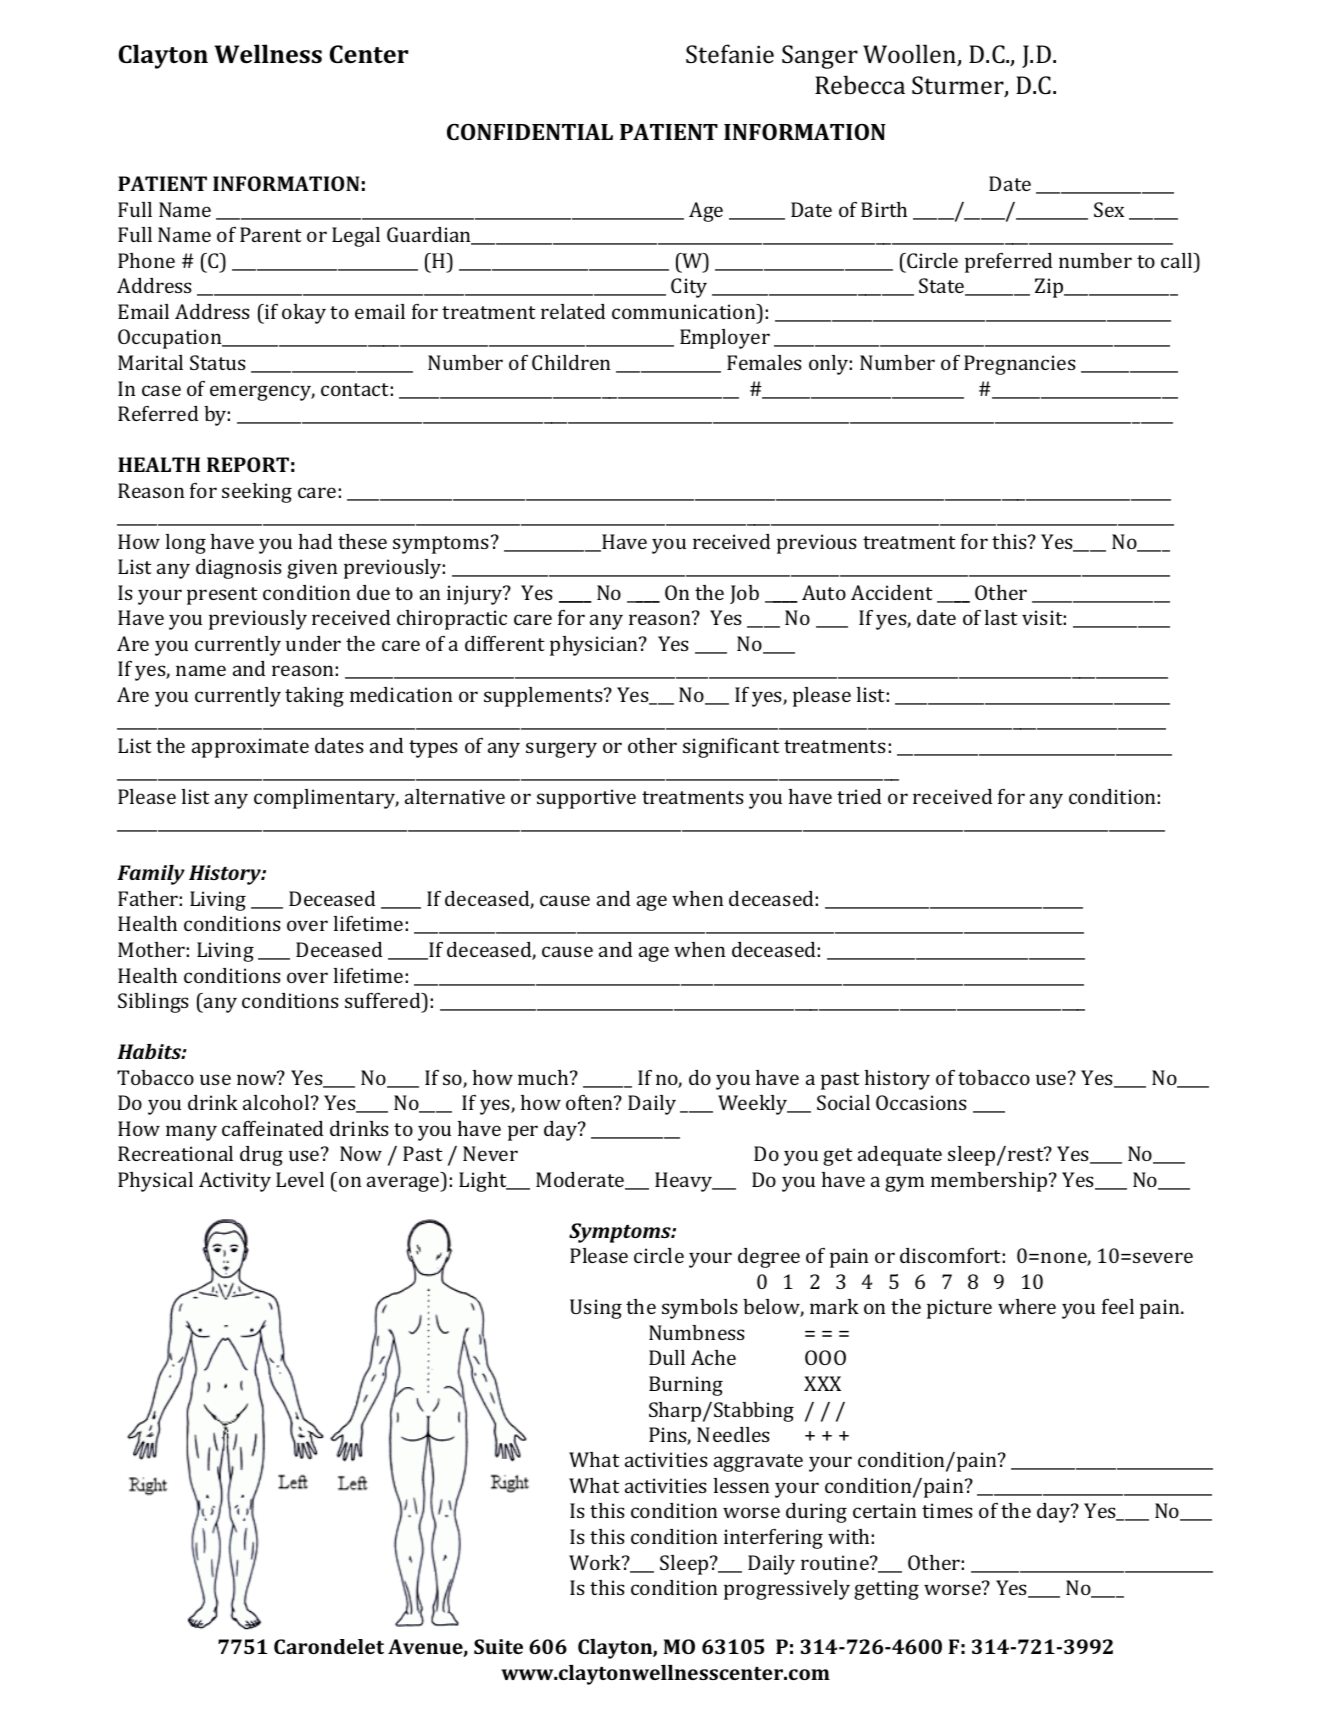 This screenshot has height=1724, width=1332. What do you see at coordinates (571, 362) in the screenshot?
I see `Children` at bounding box center [571, 362].
